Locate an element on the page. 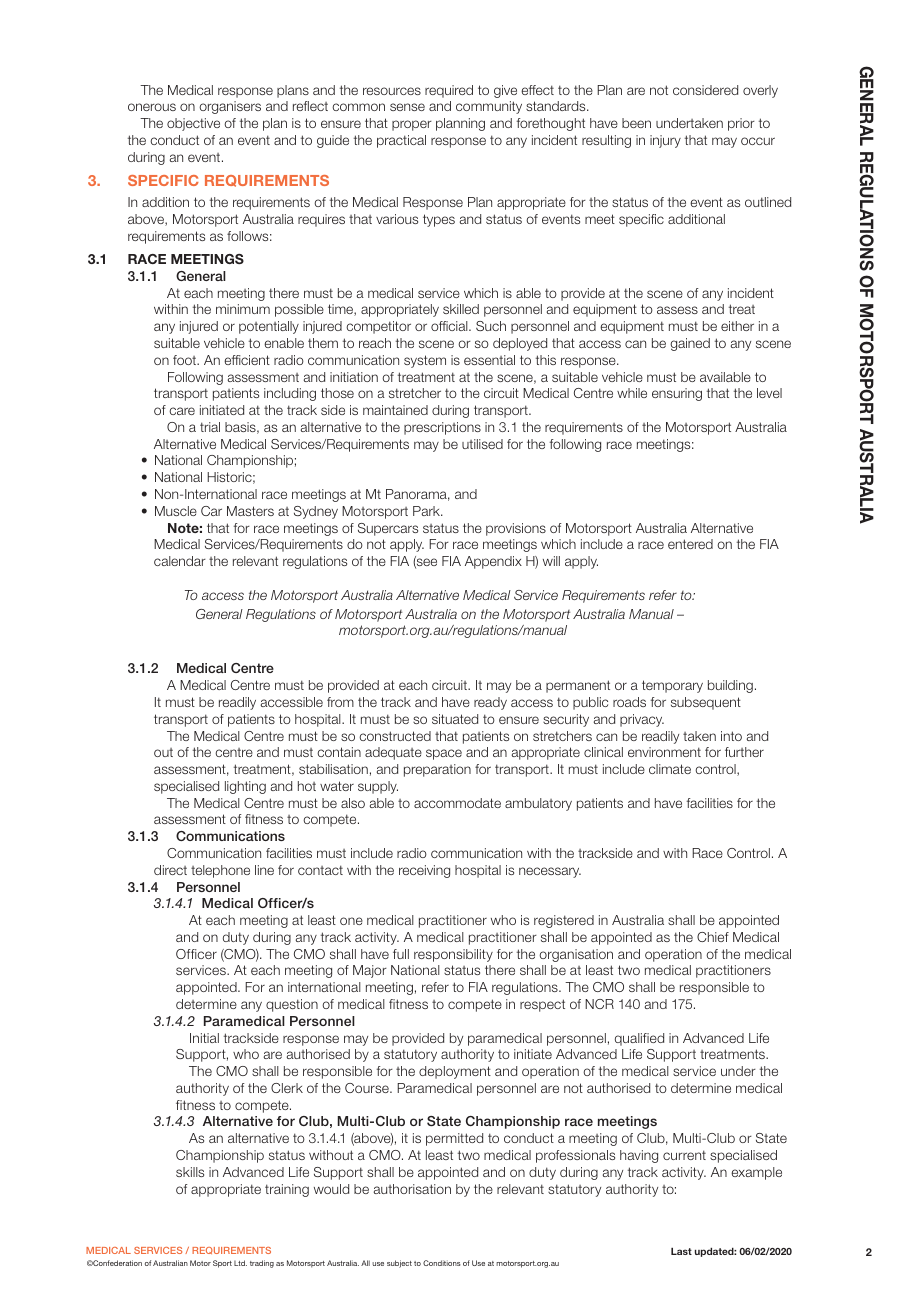 This page has width=924, height=1308. entered is located at coordinates (690, 544).
